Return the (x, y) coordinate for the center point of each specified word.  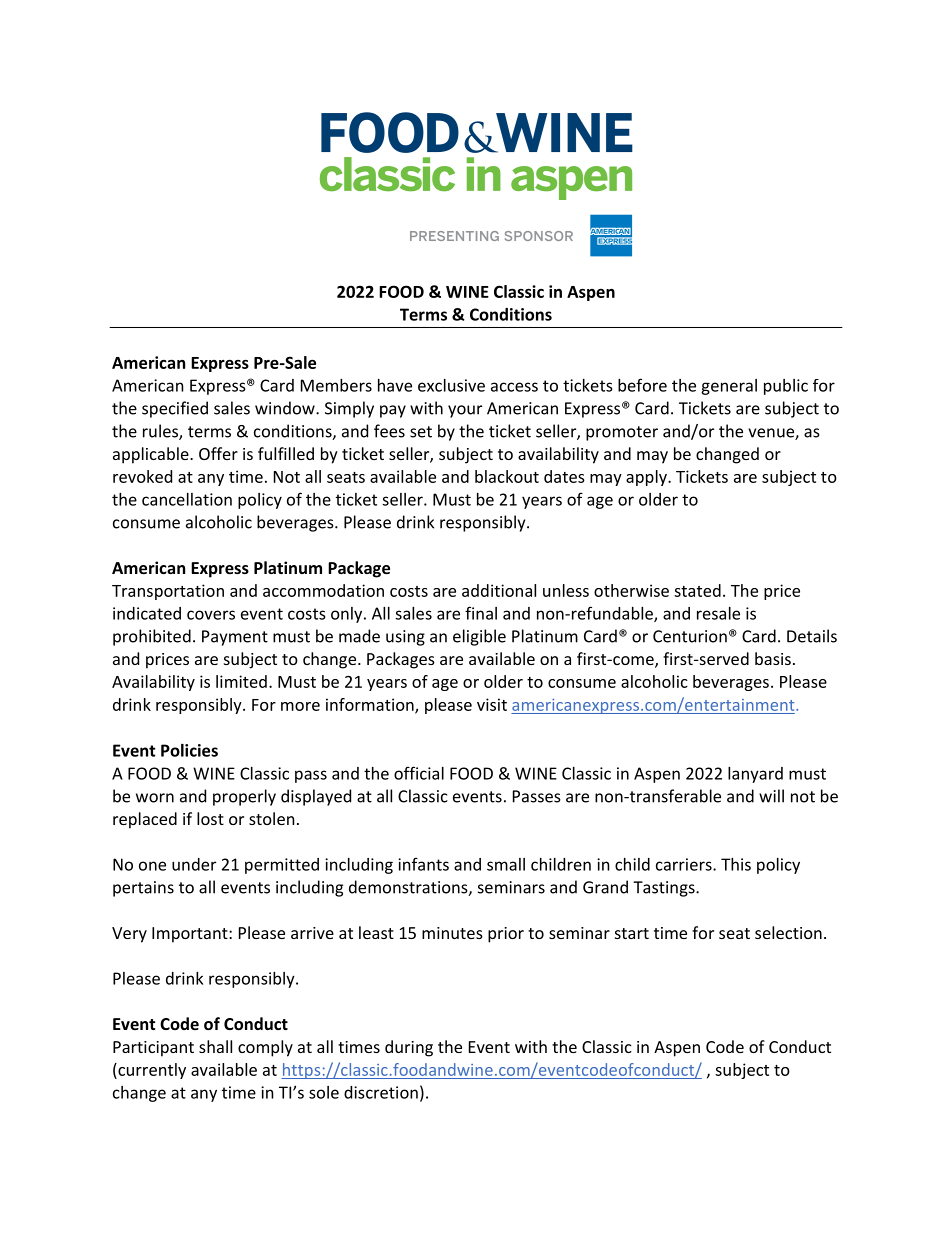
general (729, 387)
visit (492, 704)
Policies (189, 750)
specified (175, 409)
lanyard (755, 775)
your (465, 411)
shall (215, 1046)
